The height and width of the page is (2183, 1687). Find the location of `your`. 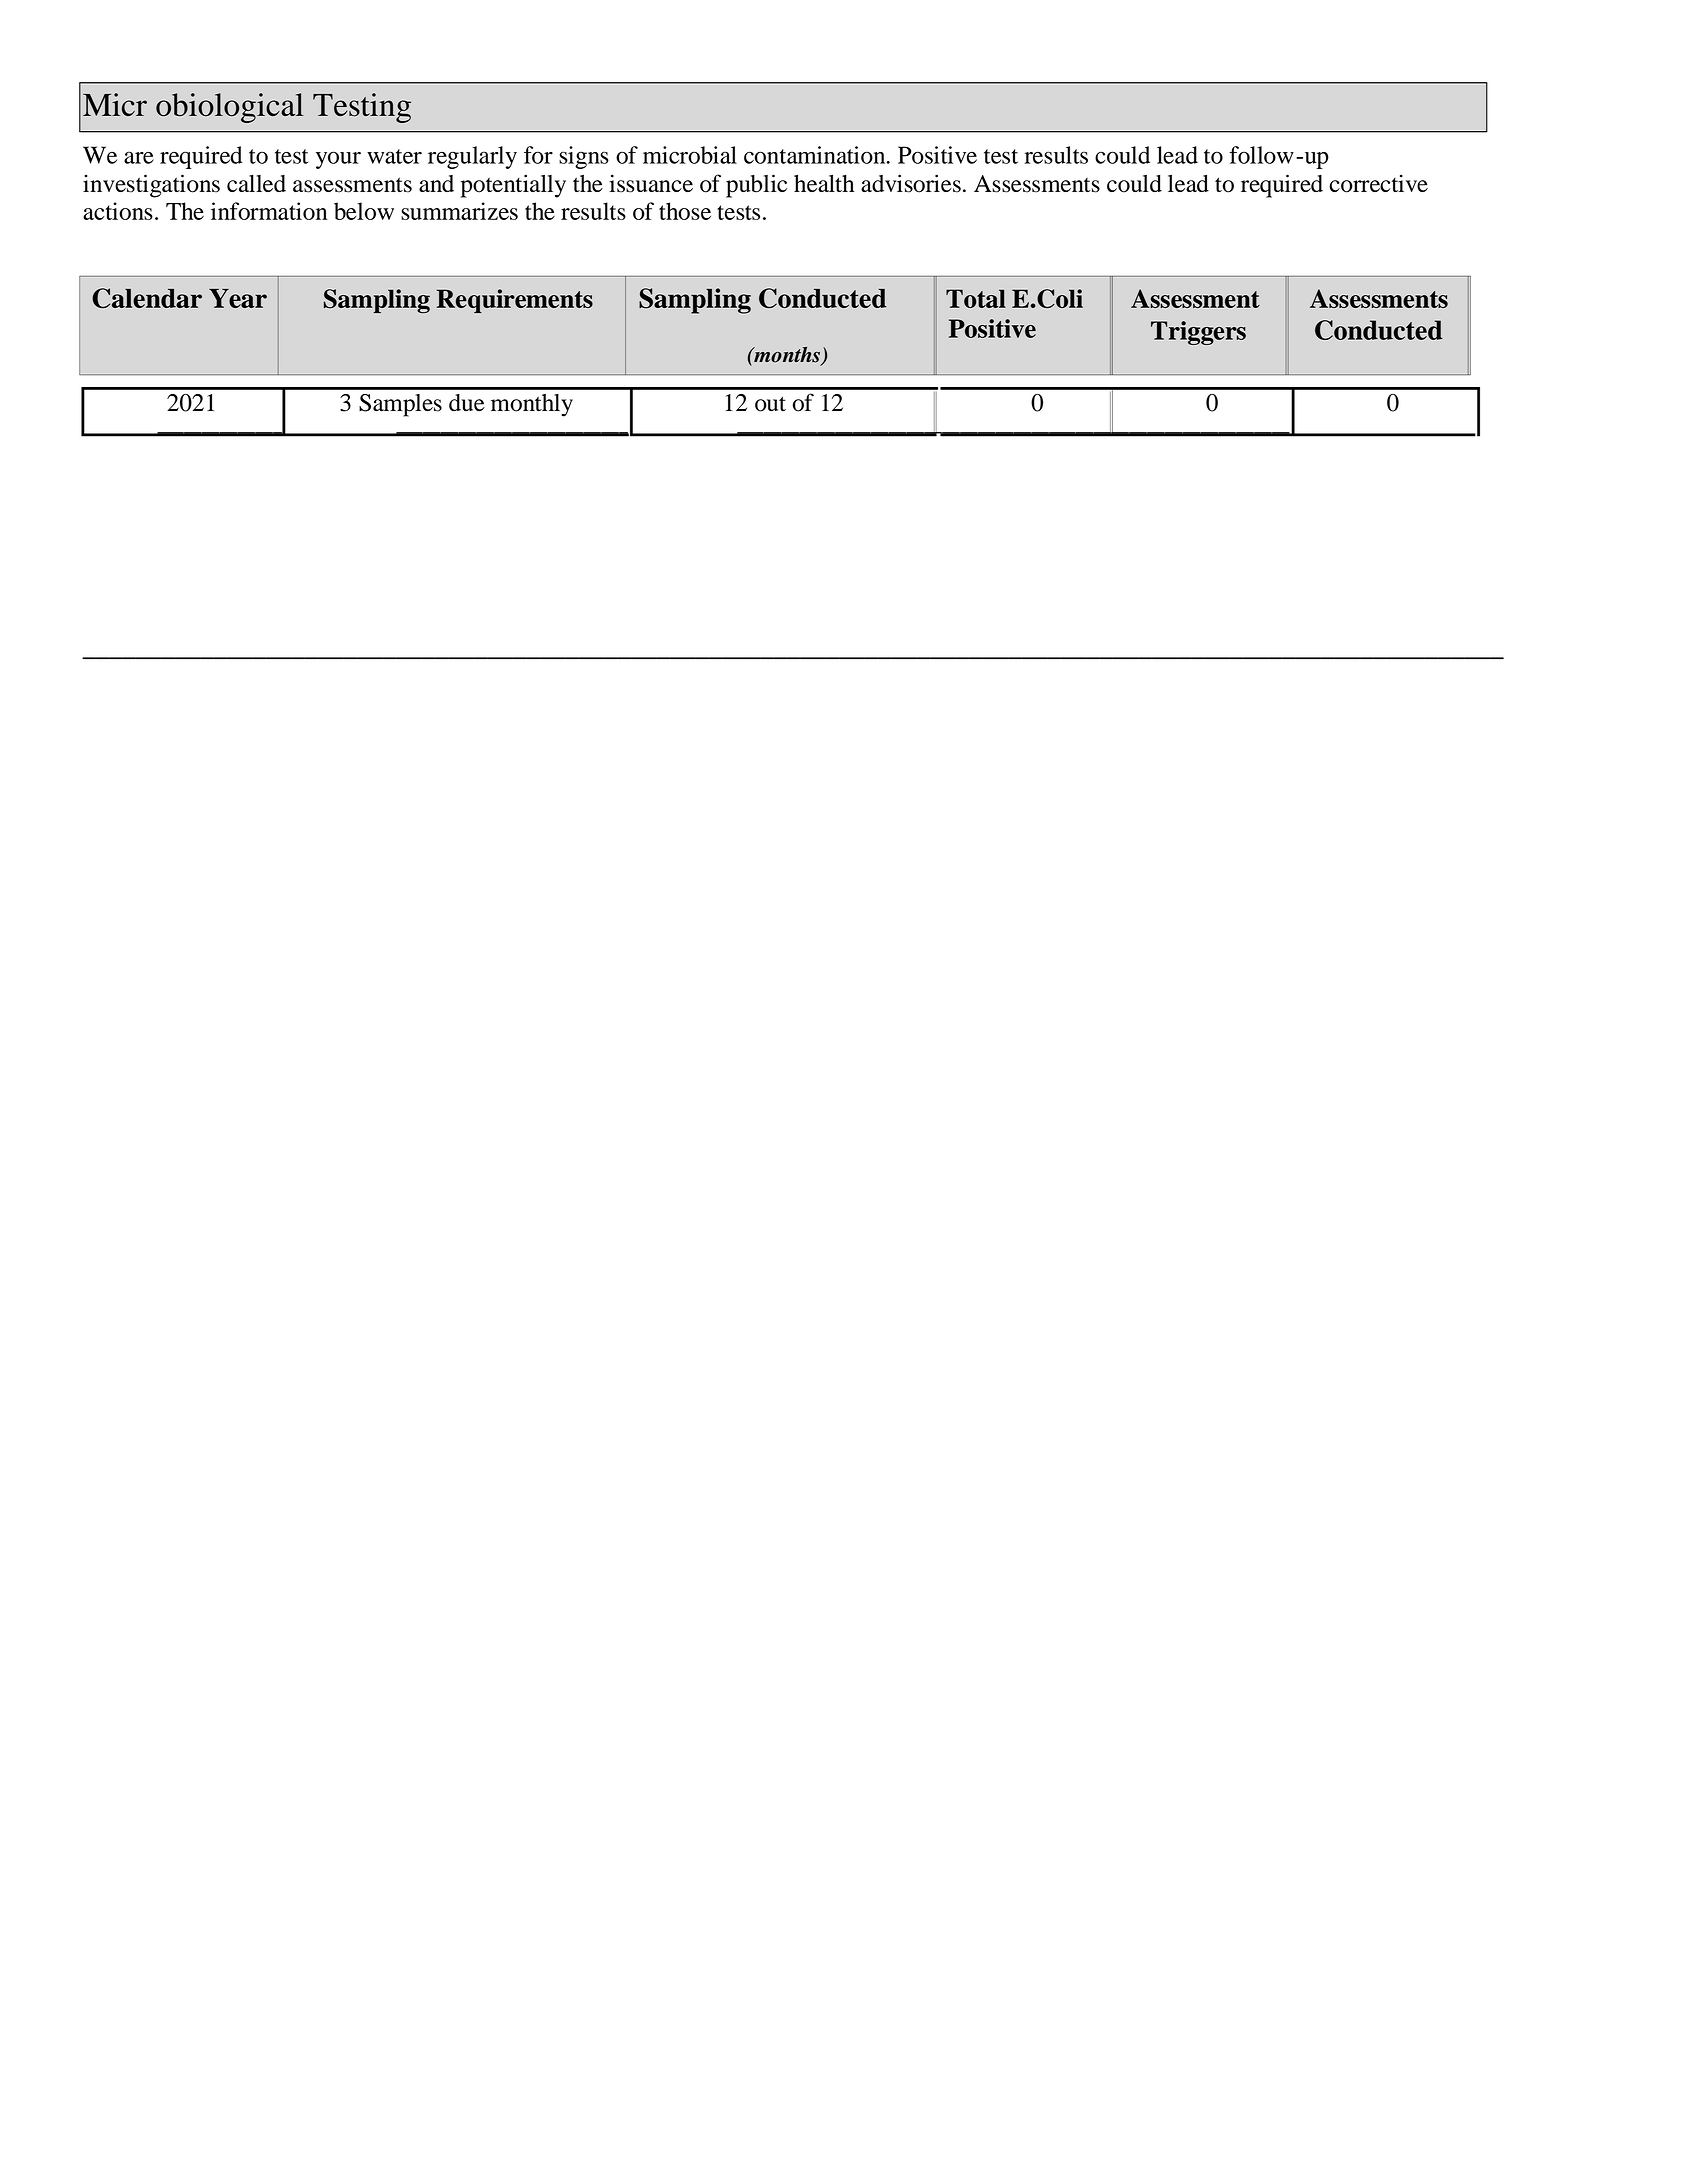

your is located at coordinates (338, 160).
